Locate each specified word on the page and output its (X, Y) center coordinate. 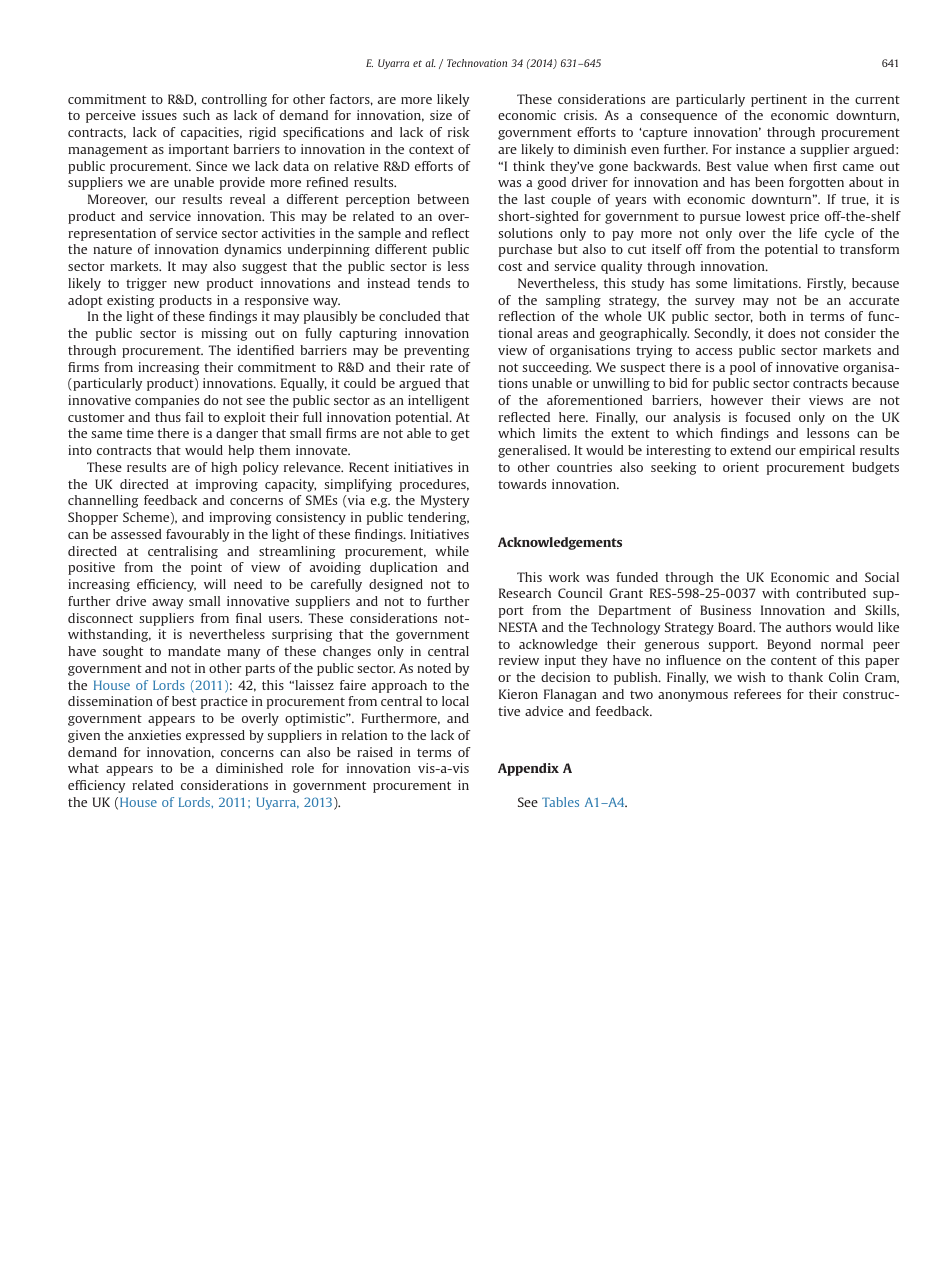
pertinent (779, 100)
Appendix (528, 769)
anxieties (154, 735)
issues (159, 115)
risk (458, 132)
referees (757, 694)
